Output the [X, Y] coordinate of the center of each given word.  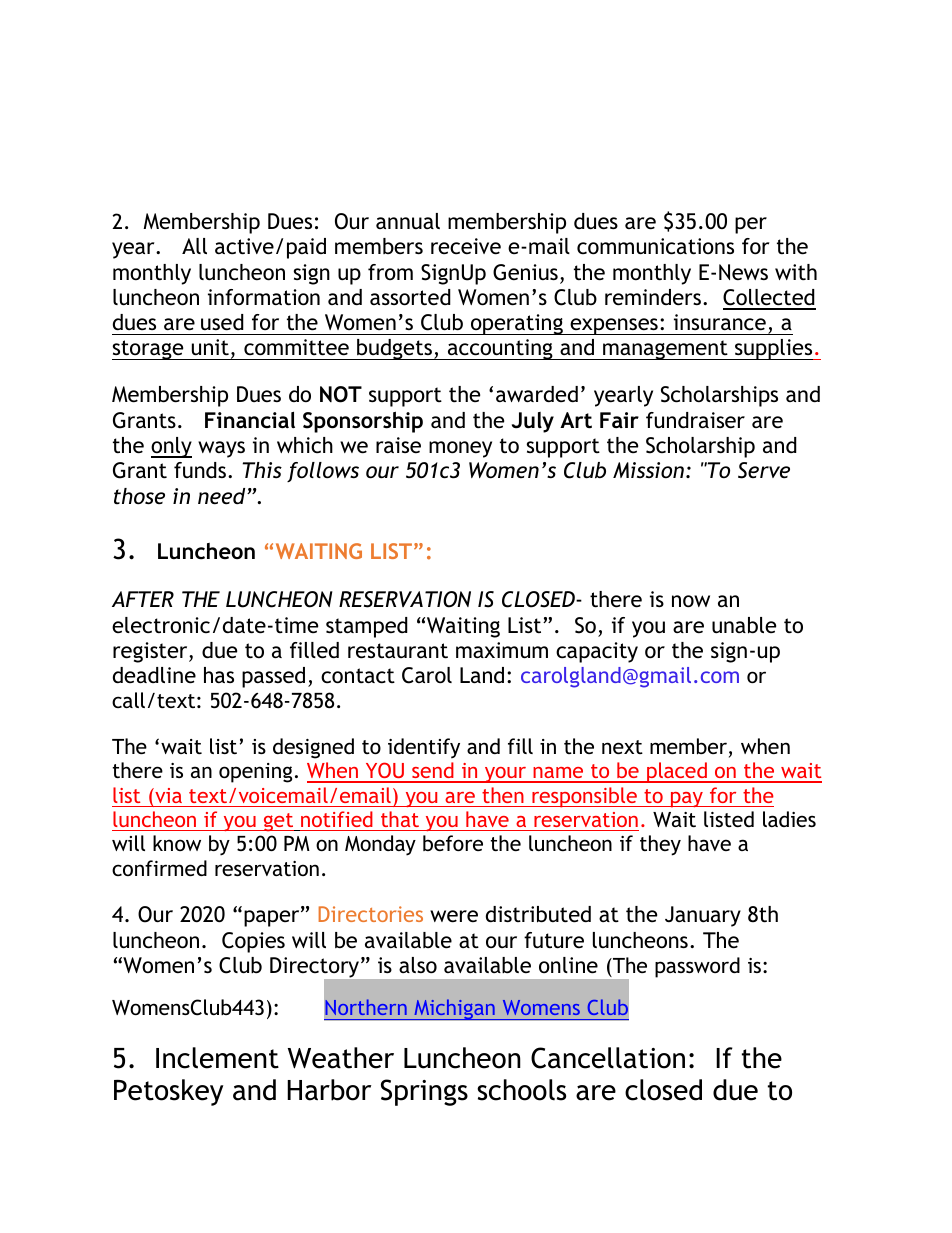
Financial [250, 420]
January [703, 916]
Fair [619, 420]
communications [655, 246]
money [460, 449]
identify [424, 748]
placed [677, 772]
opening [255, 773]
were [454, 916]
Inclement [217, 1058]
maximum [502, 650]
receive [466, 246]
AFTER [143, 599]
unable [744, 625]
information [264, 297]
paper [273, 918]
